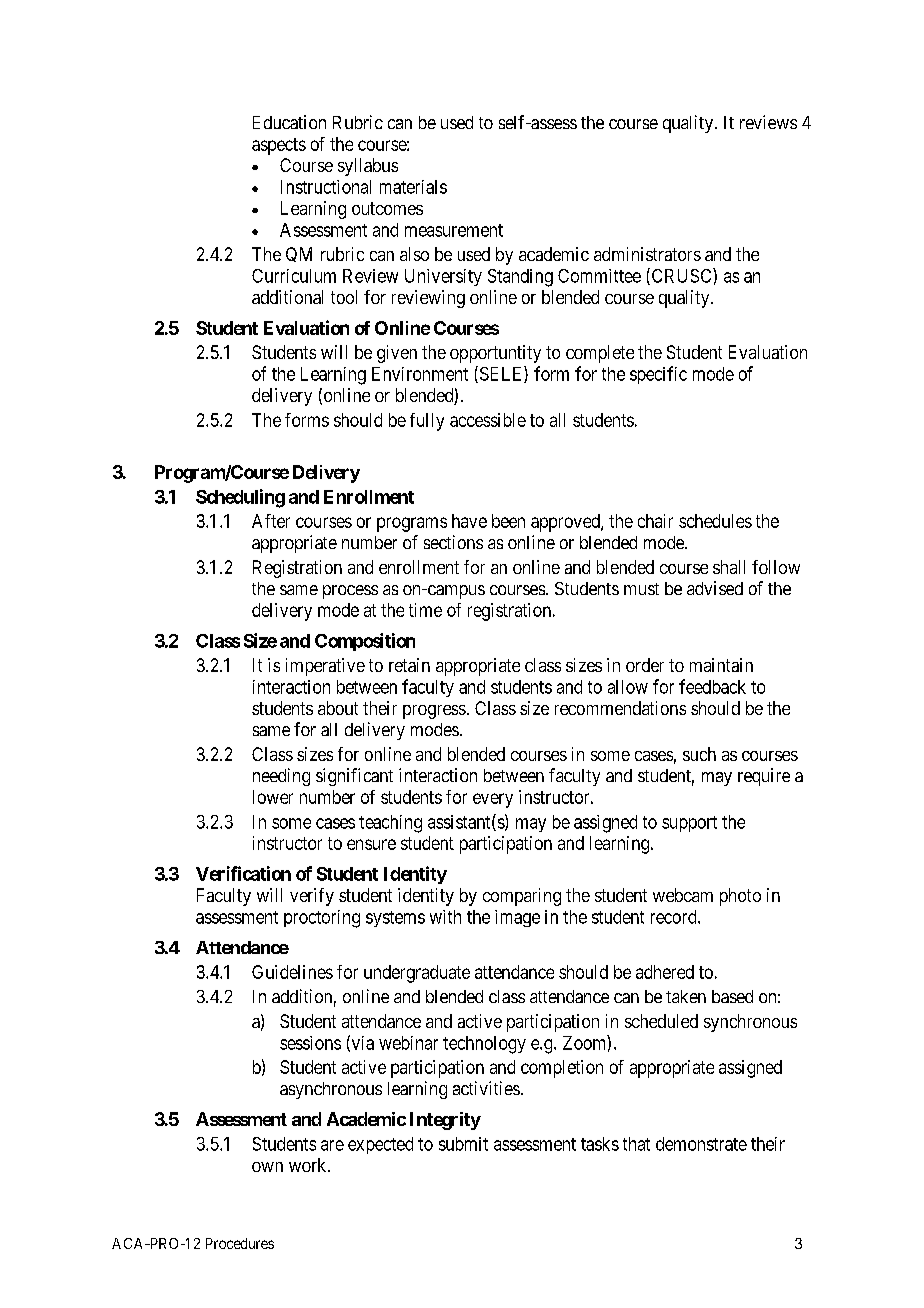 The height and width of the page is (1308, 924). Describe the element at coordinates (712, 686) in the page. I see `feedback` at that location.
